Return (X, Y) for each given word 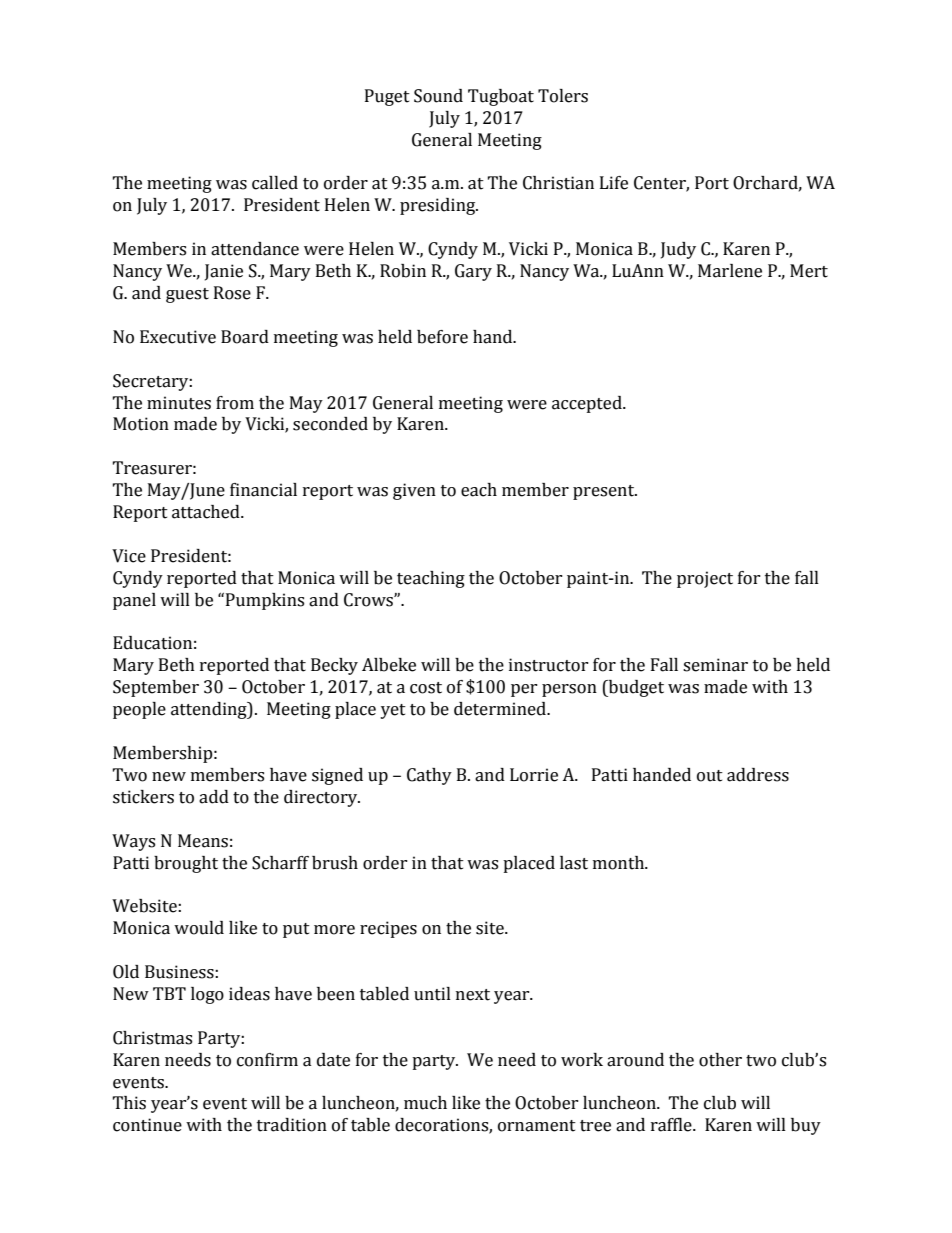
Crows (369, 600)
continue (147, 1125)
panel (134, 601)
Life (614, 183)
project (705, 579)
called (275, 183)
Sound (438, 96)
